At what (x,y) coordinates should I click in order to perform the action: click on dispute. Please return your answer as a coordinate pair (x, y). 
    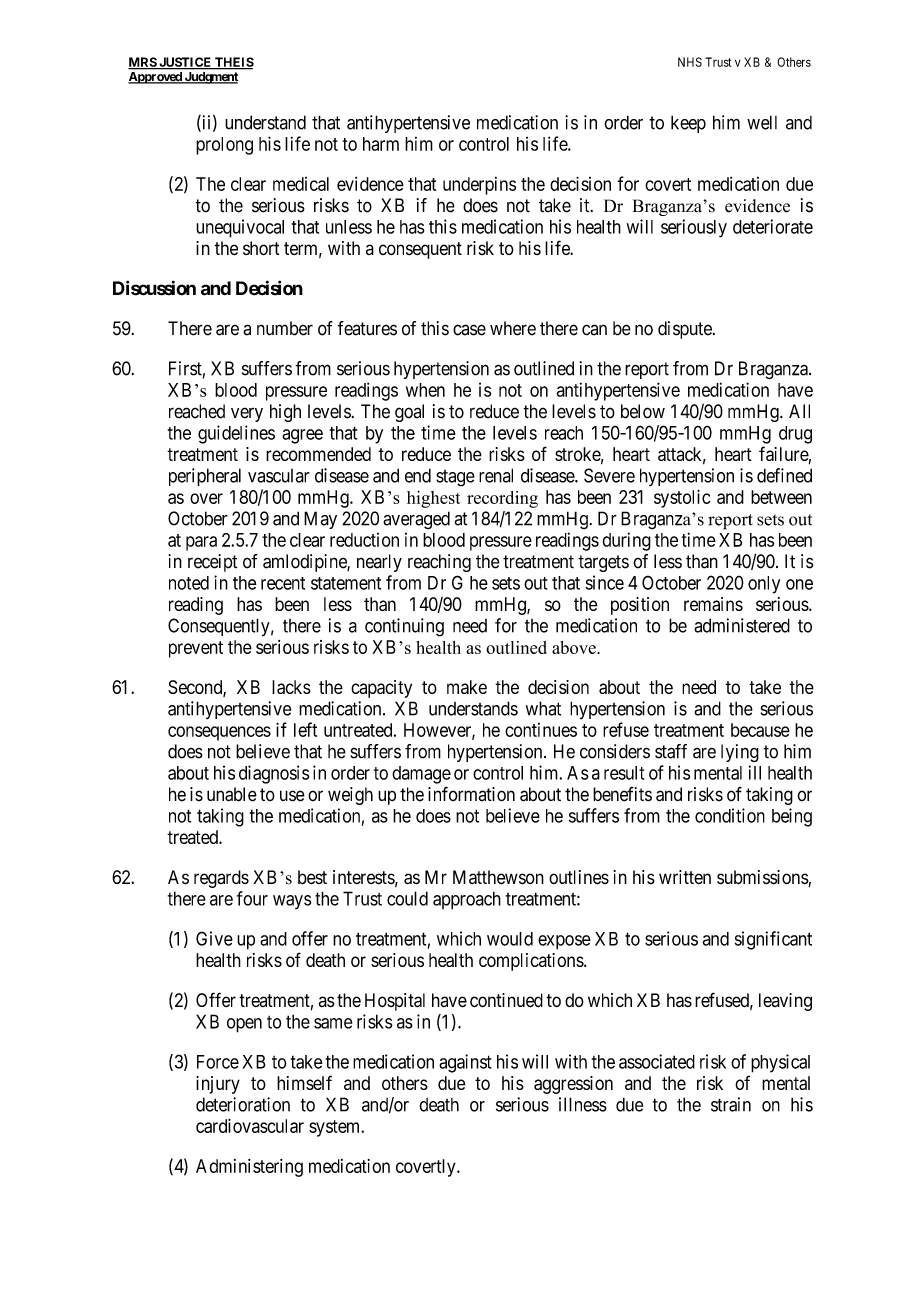
    Looking at the image, I should click on (686, 330).
